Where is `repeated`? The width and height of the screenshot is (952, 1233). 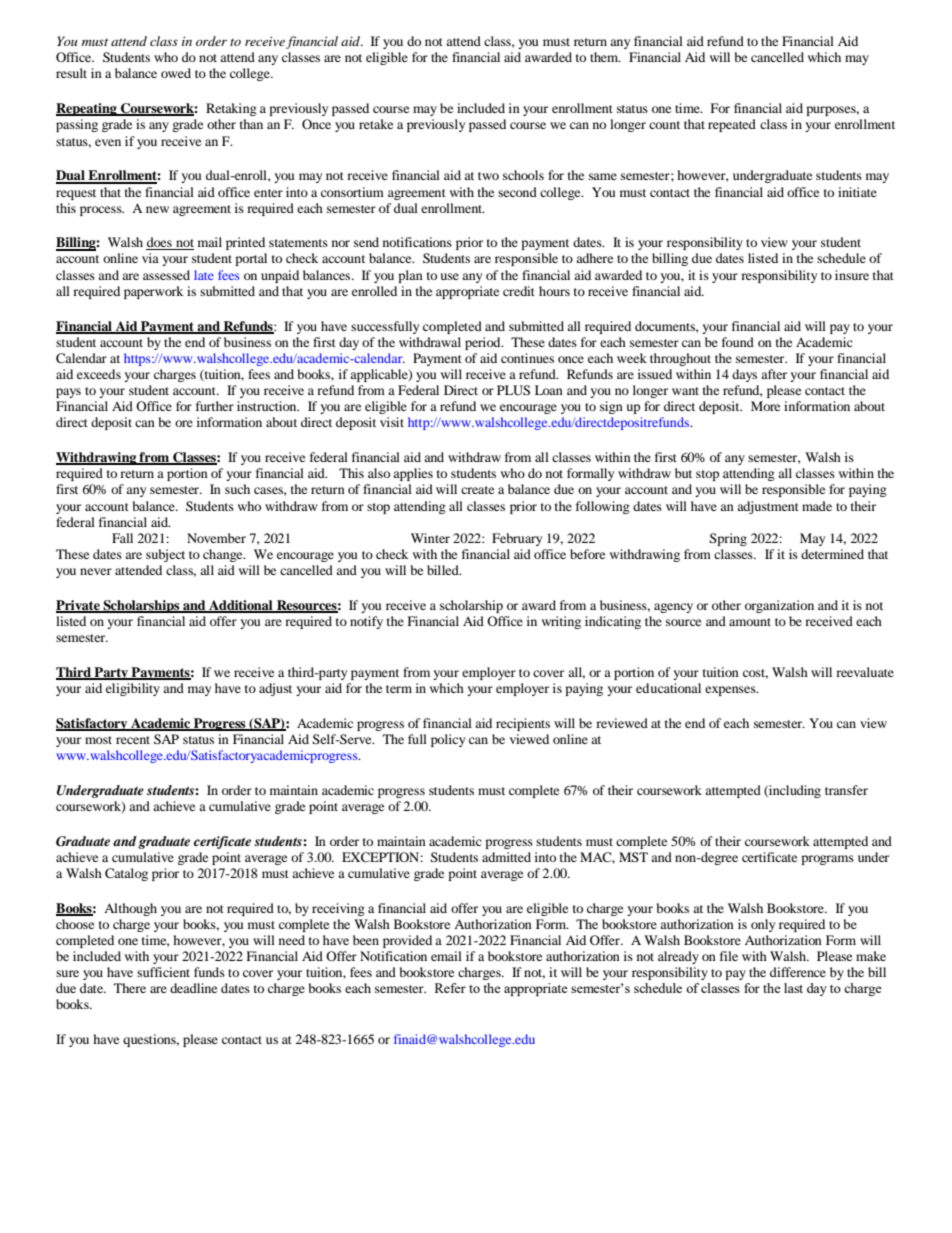 repeated is located at coordinates (732, 125).
